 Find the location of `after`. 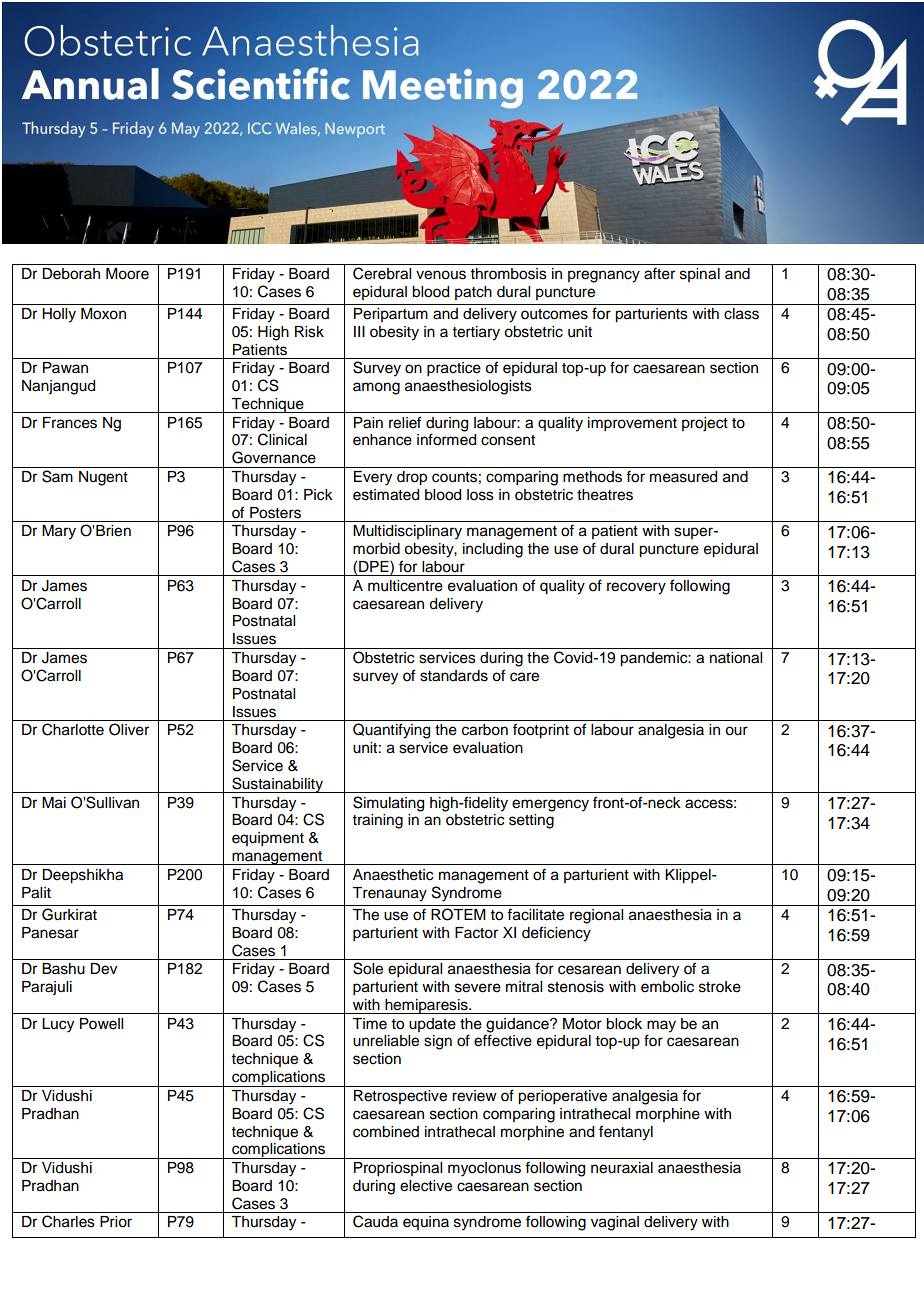

after is located at coordinates (659, 273).
